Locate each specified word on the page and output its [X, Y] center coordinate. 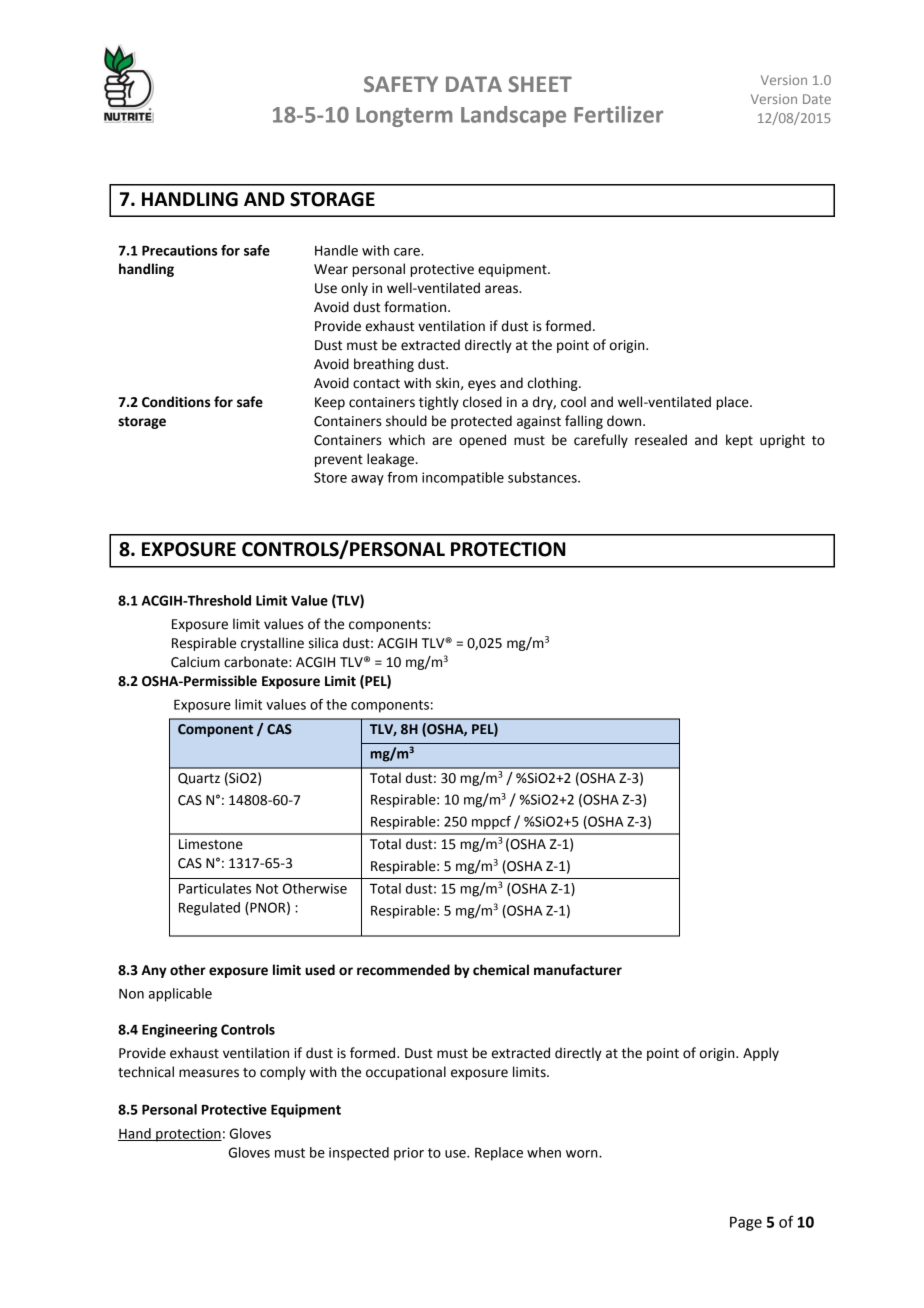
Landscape [513, 116]
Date [817, 99]
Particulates [215, 888]
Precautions [179, 250]
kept [739, 441]
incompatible [463, 479]
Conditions [176, 402]
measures [209, 1073]
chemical [501, 970]
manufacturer [578, 970]
